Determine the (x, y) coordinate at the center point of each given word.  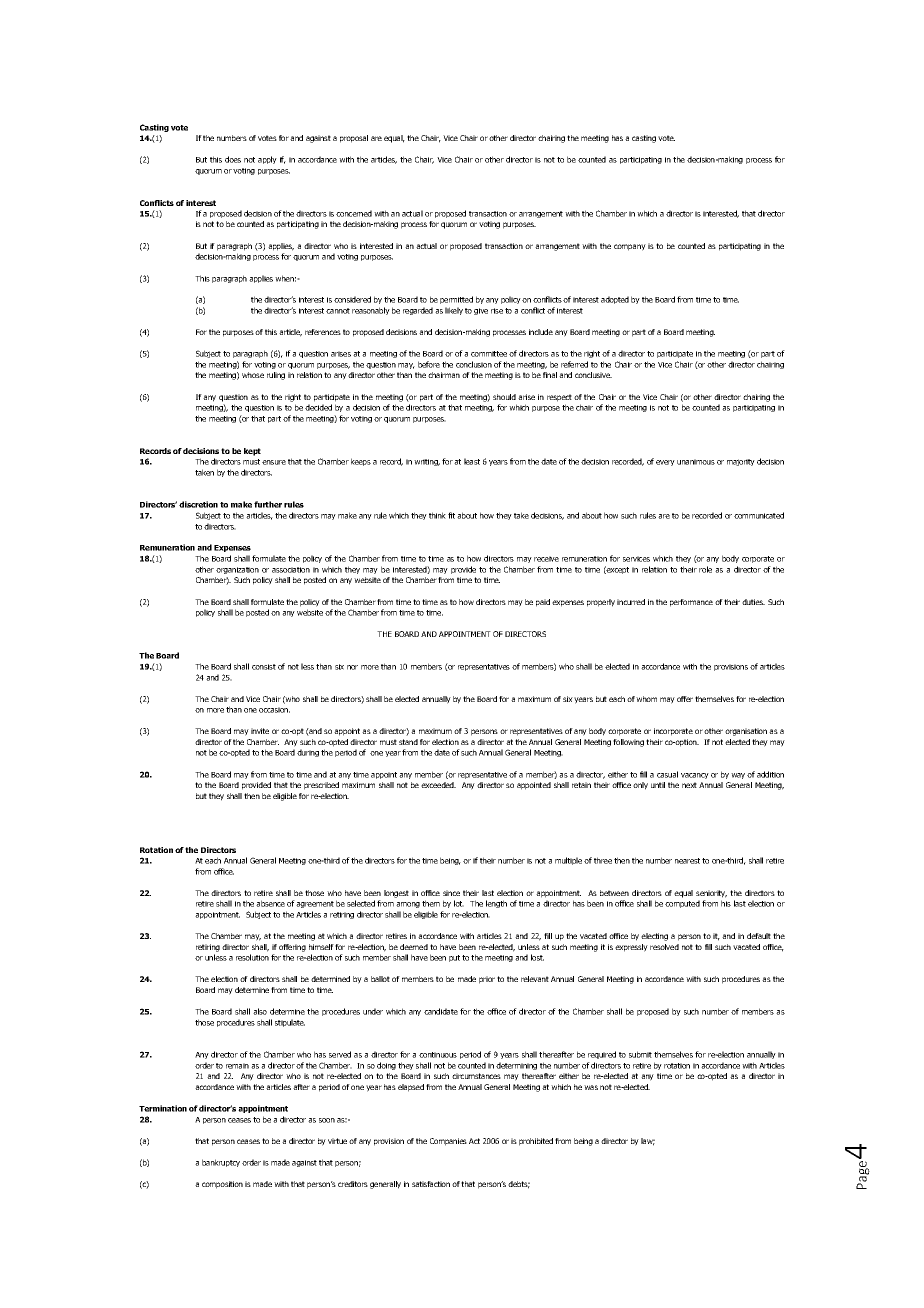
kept (252, 452)
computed (682, 904)
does (233, 159)
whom (646, 699)
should (504, 397)
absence (270, 903)
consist (264, 667)
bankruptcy (221, 1163)
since (451, 893)
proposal (354, 139)
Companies (448, 1142)
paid (543, 603)
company (630, 247)
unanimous (696, 462)
